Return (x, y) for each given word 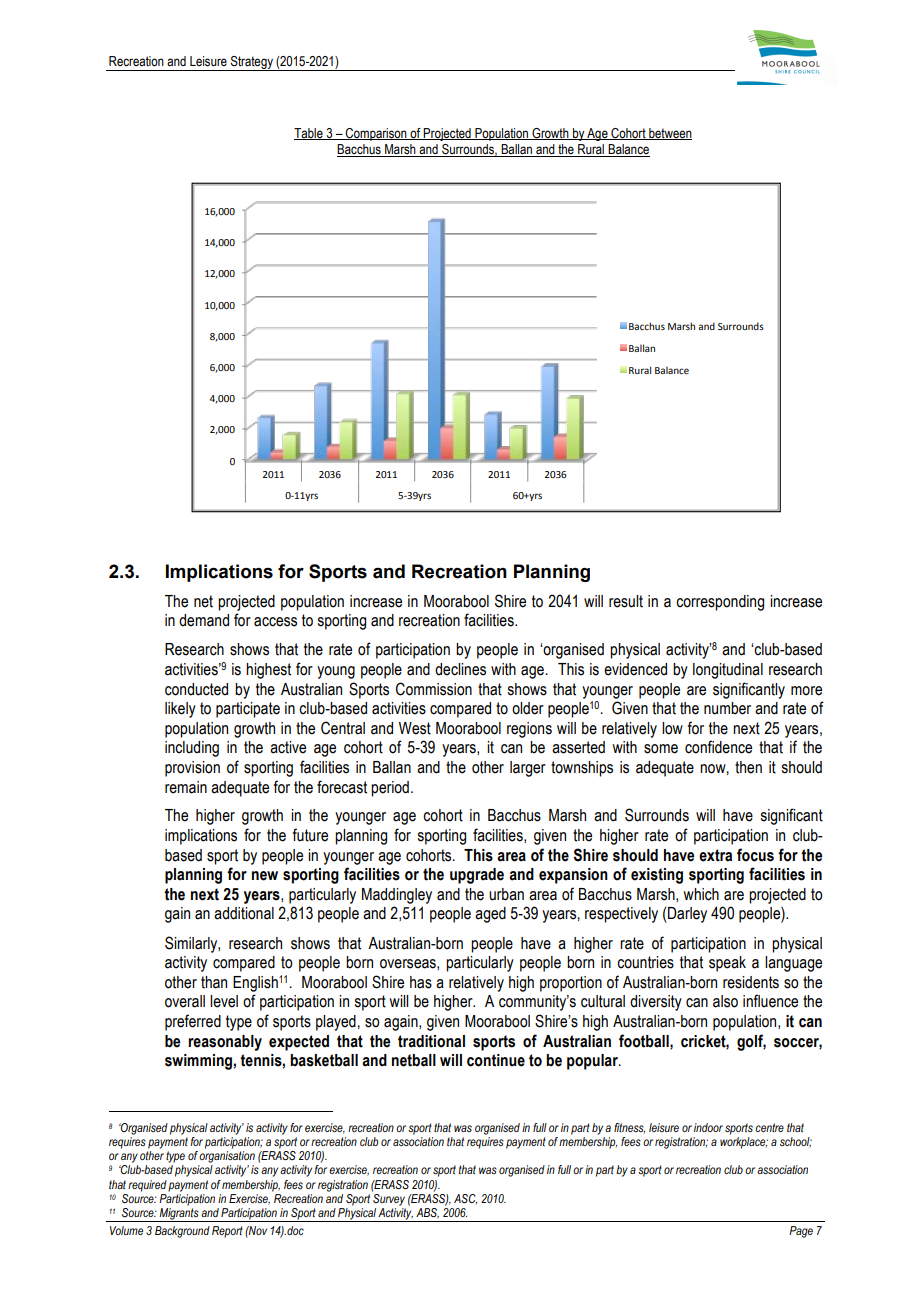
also (725, 1001)
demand (204, 620)
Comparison (376, 134)
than (214, 982)
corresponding (720, 603)
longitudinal (728, 671)
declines (460, 669)
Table (309, 134)
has (421, 982)
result (626, 601)
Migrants (179, 1215)
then (748, 767)
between (669, 134)
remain (186, 787)
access (275, 622)
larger (528, 769)
